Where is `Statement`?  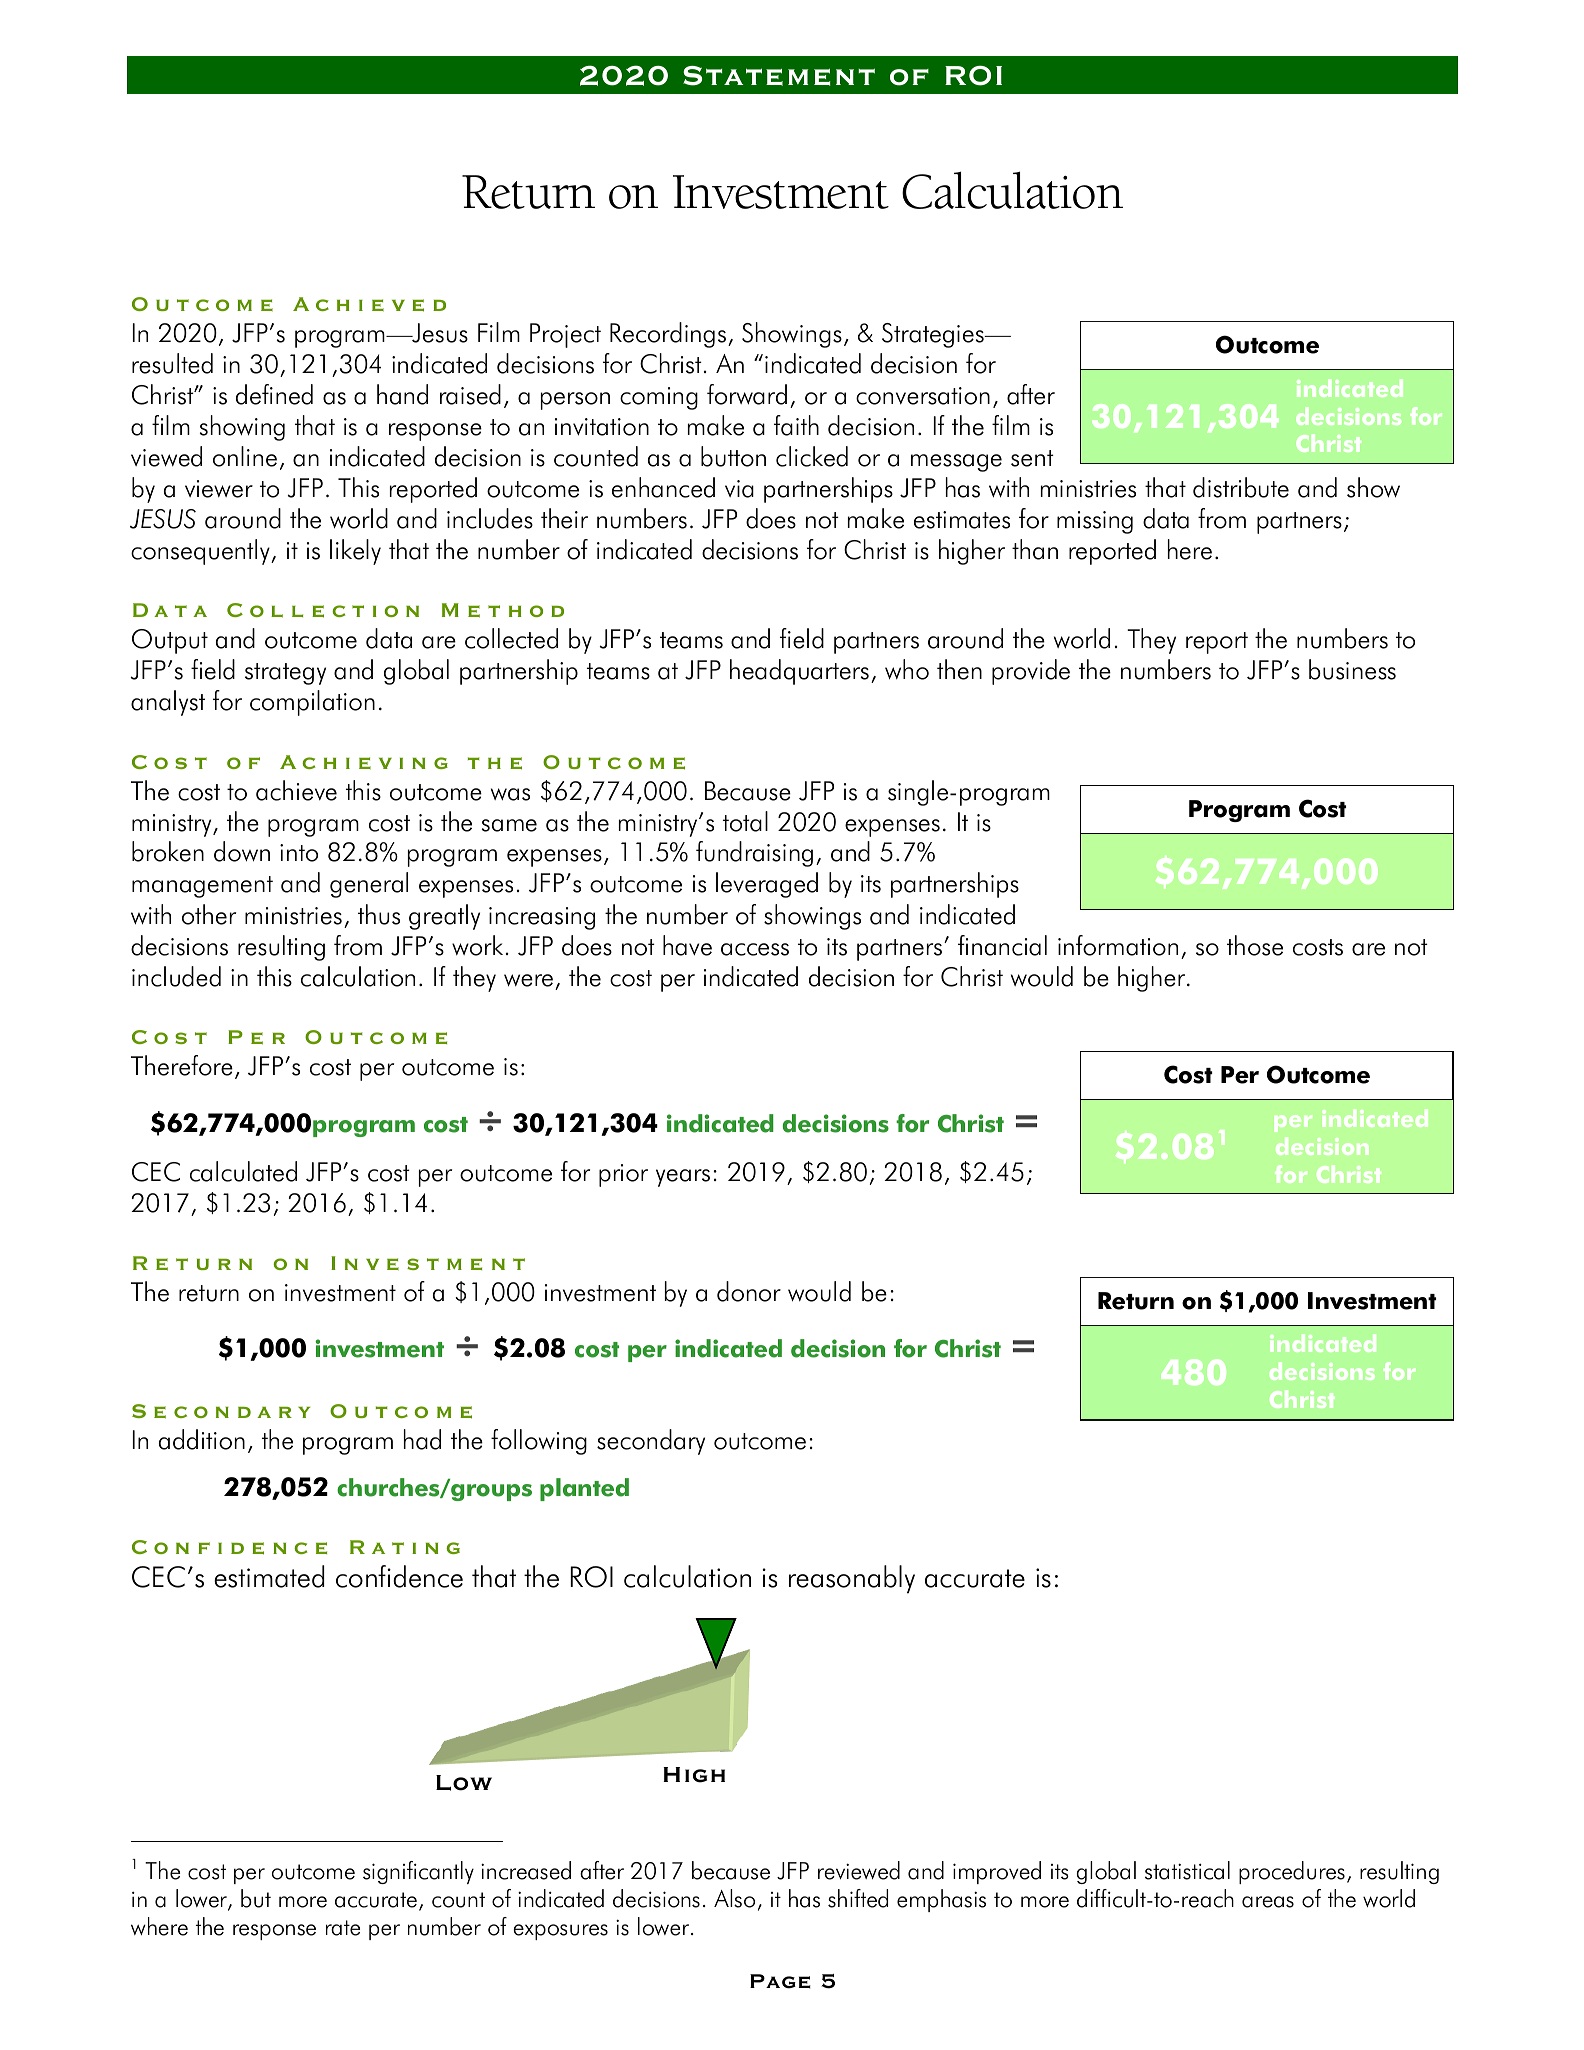 Statement is located at coordinates (779, 76).
